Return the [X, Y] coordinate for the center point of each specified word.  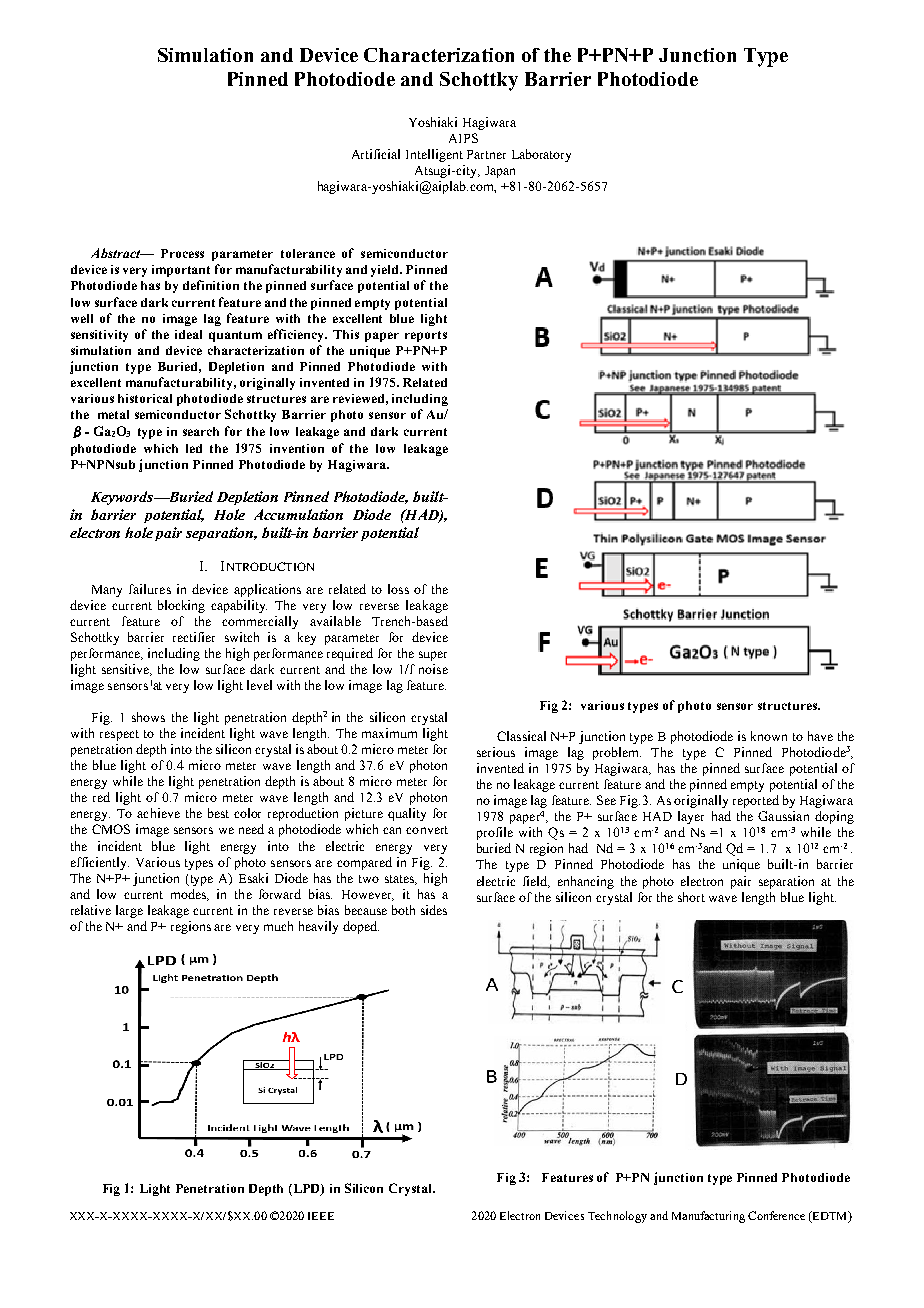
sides [434, 910]
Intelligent [434, 155]
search [201, 431]
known [769, 736]
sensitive [127, 670]
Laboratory [541, 155]
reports [426, 336]
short [691, 897]
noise [433, 669]
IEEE [321, 1216]
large [129, 911]
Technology [617, 1217]
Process [182, 253]
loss [398, 589]
